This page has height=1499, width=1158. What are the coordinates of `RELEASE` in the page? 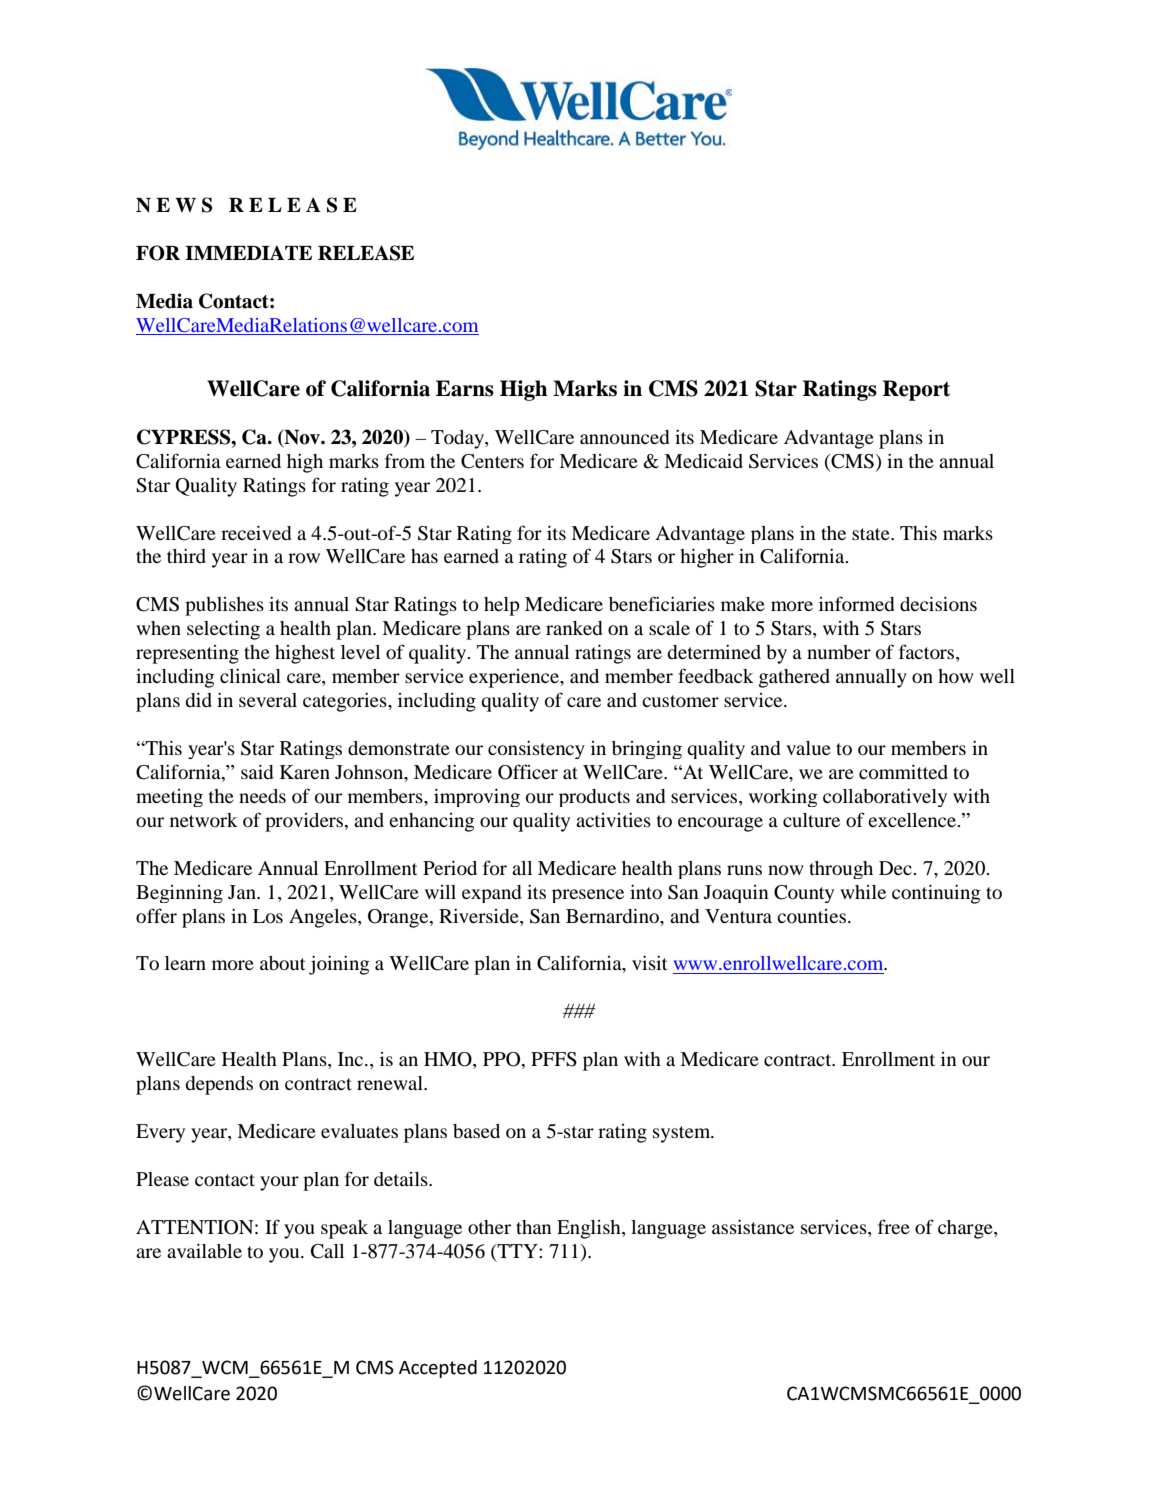 It's located at (366, 253).
